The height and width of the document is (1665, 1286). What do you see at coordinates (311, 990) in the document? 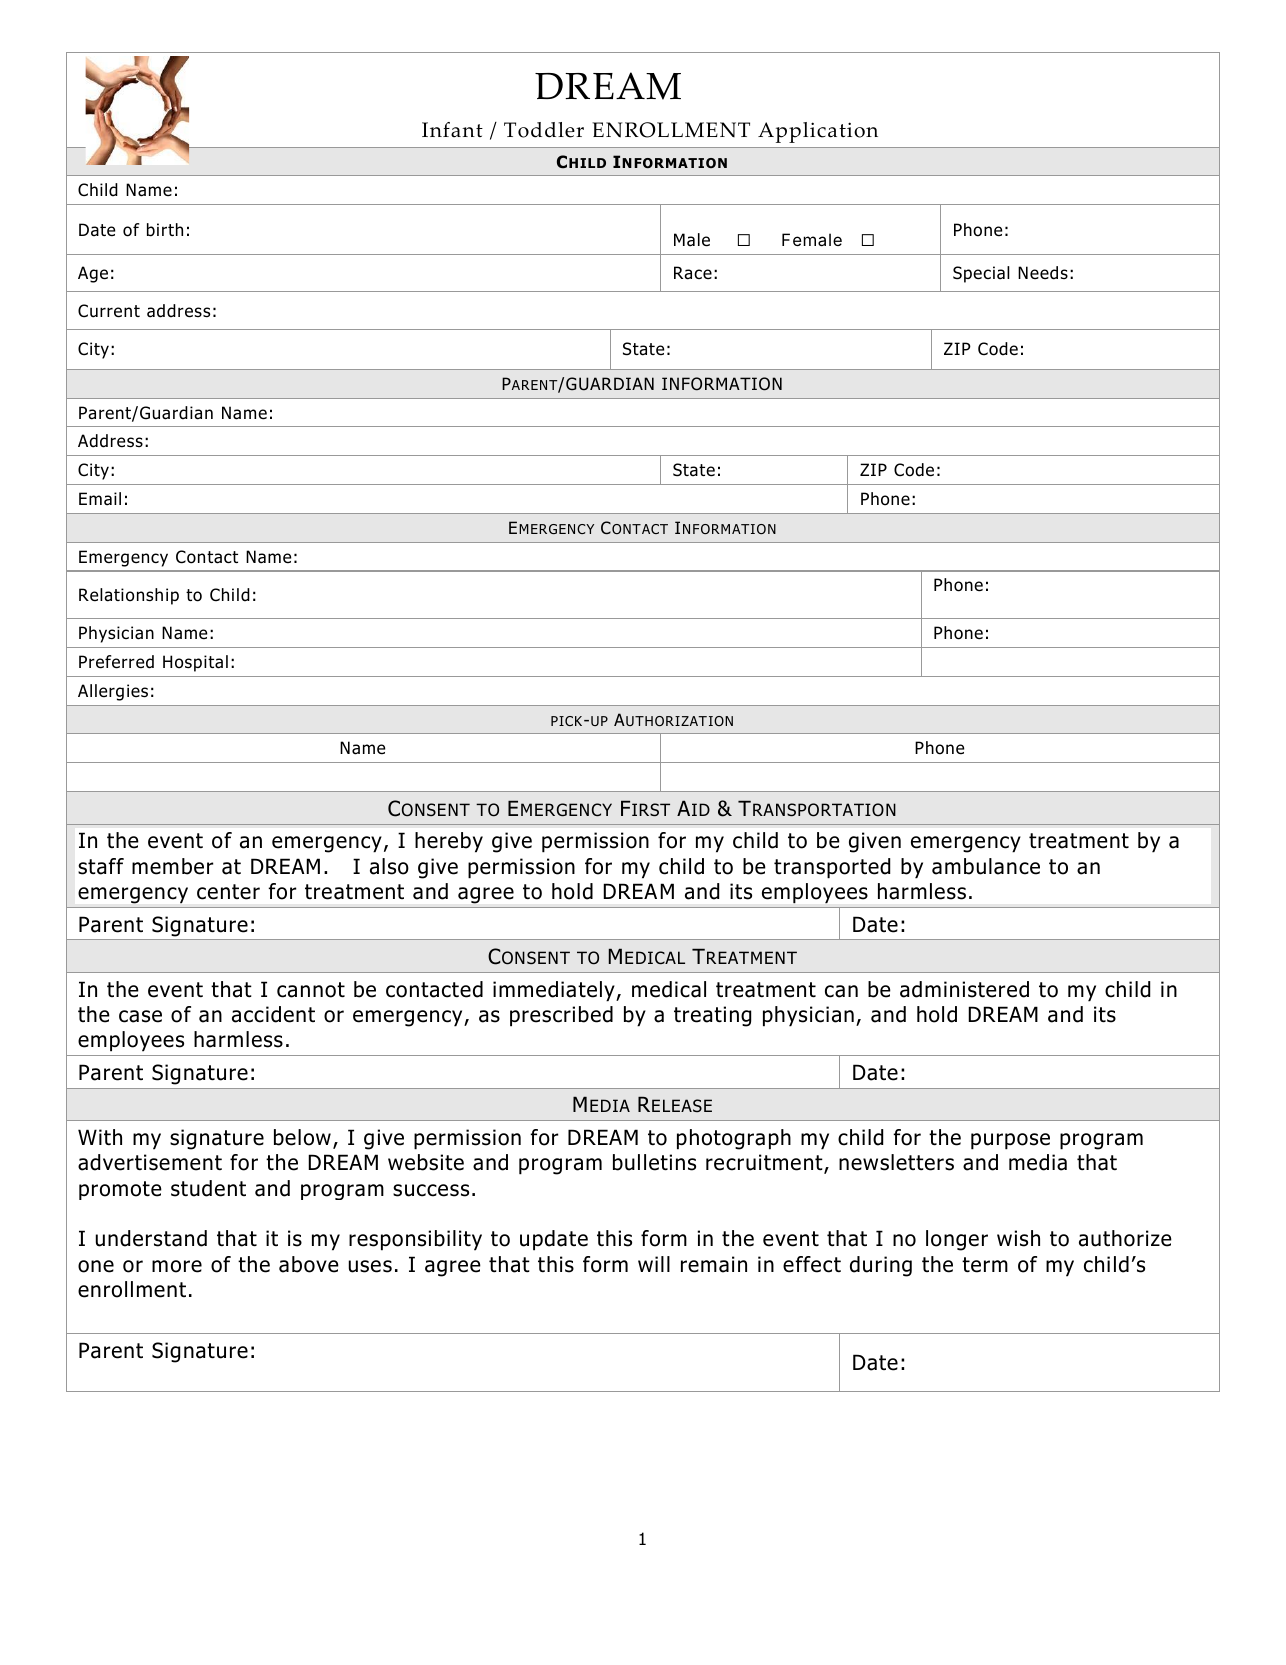
I see `cannot` at bounding box center [311, 990].
